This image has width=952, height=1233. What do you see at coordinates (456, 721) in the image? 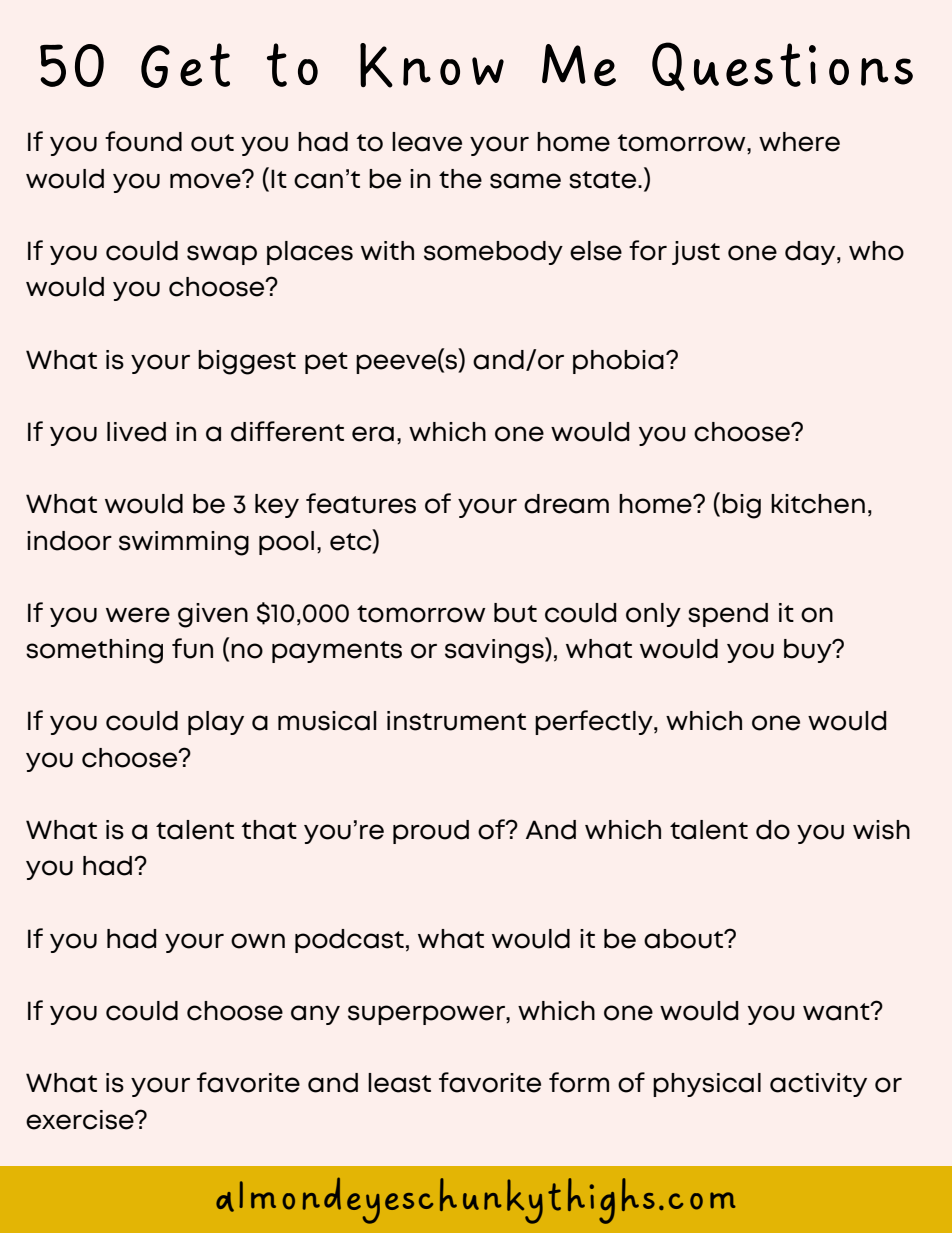
I see `instrument` at bounding box center [456, 721].
